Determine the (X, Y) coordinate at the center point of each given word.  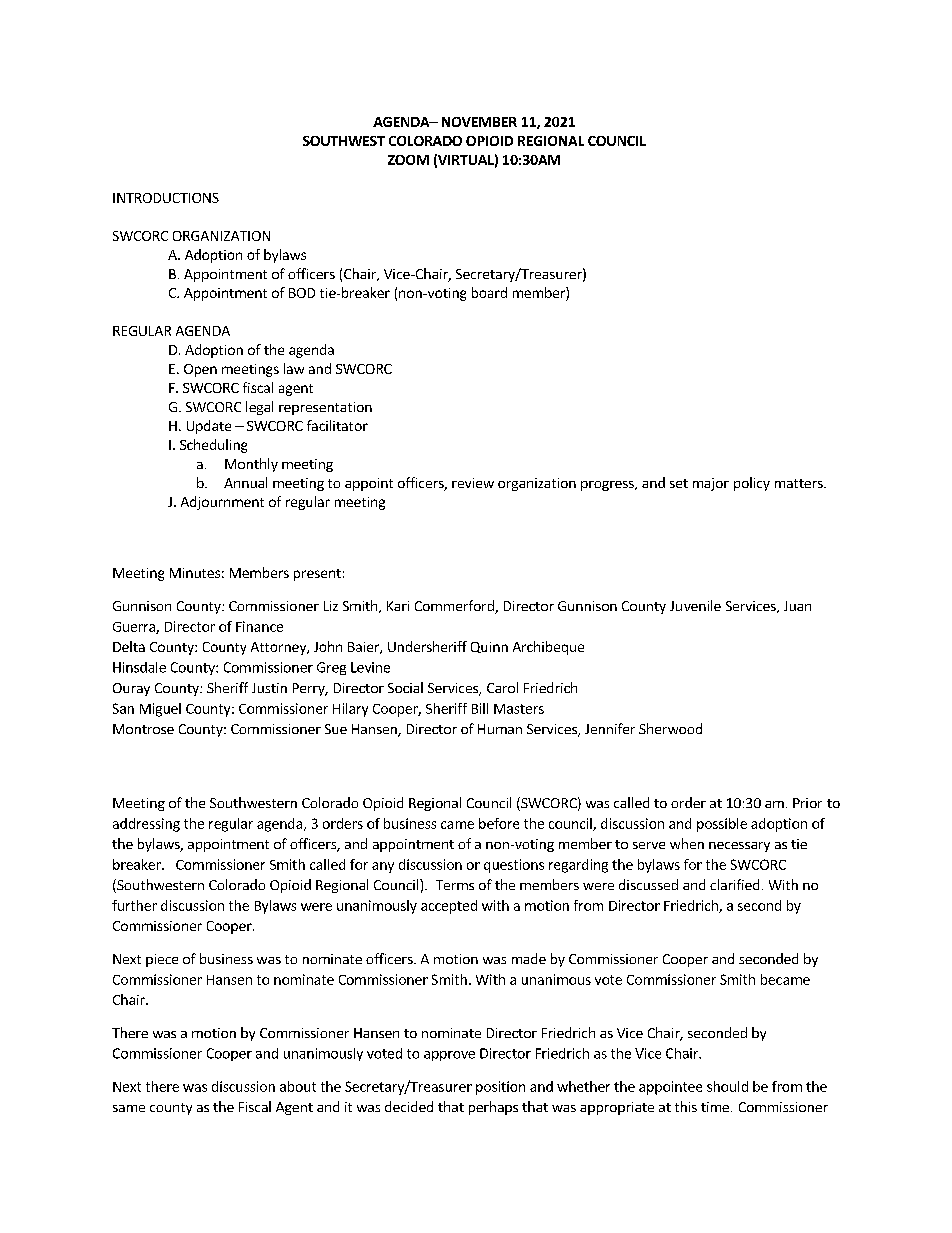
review (473, 483)
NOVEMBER (479, 122)
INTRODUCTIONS (166, 198)
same (129, 1108)
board (489, 292)
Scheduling (213, 446)
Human (500, 729)
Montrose (143, 729)
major (711, 484)
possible (722, 825)
